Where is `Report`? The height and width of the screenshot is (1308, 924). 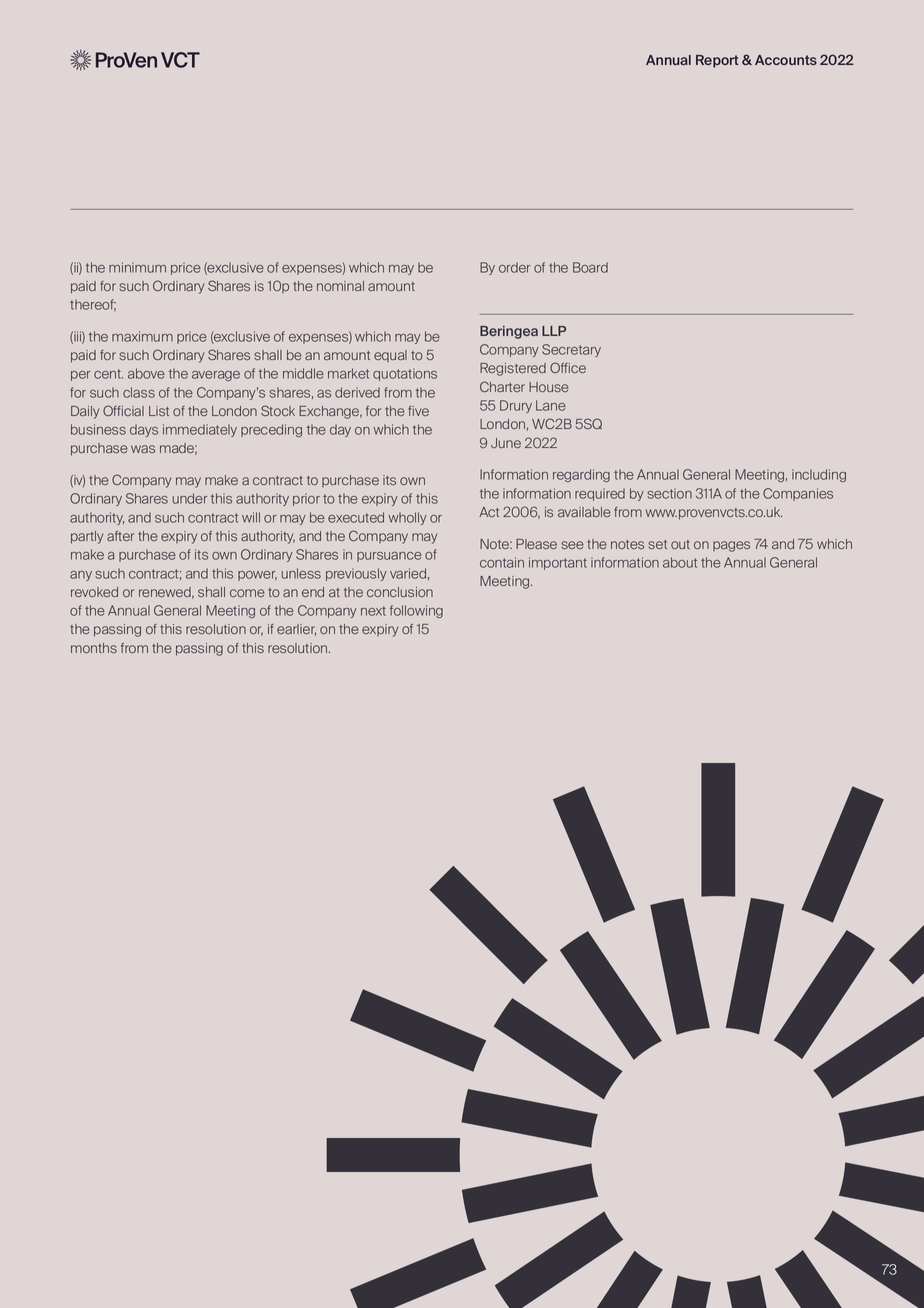
Report is located at coordinates (717, 61).
